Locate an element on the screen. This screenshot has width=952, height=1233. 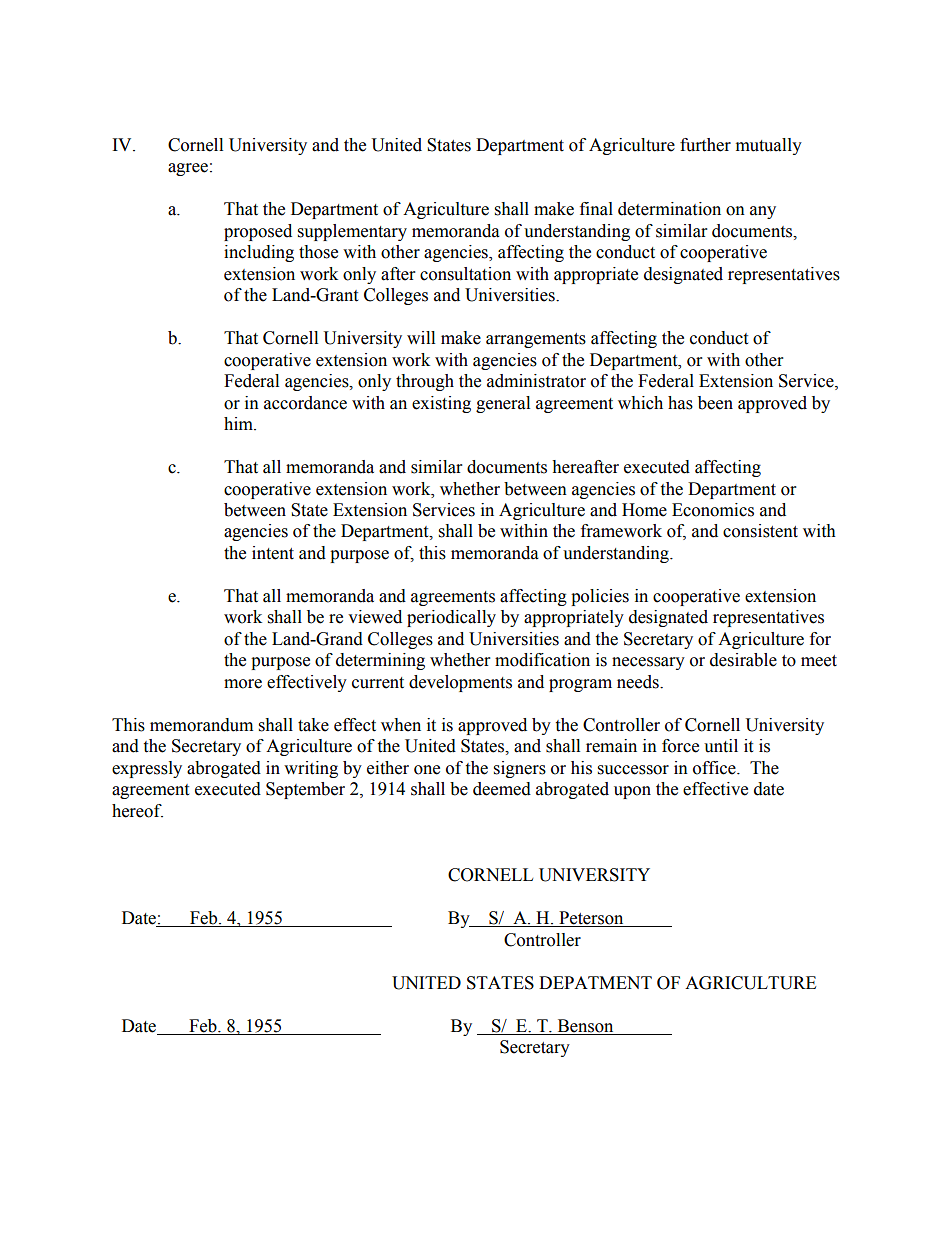
developments is located at coordinates (460, 683).
